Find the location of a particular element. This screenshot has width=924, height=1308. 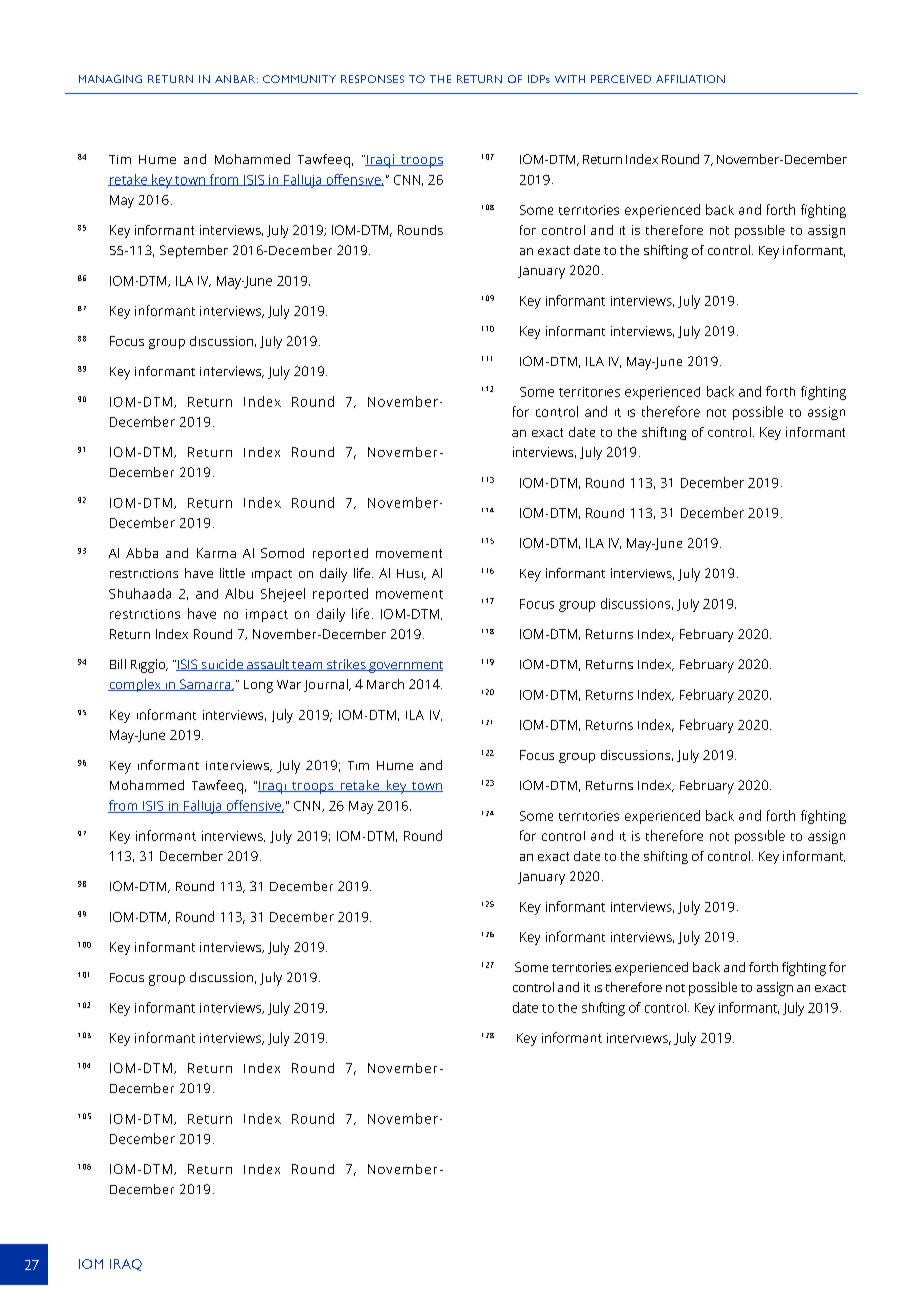

PERCEIVED is located at coordinates (621, 79).
